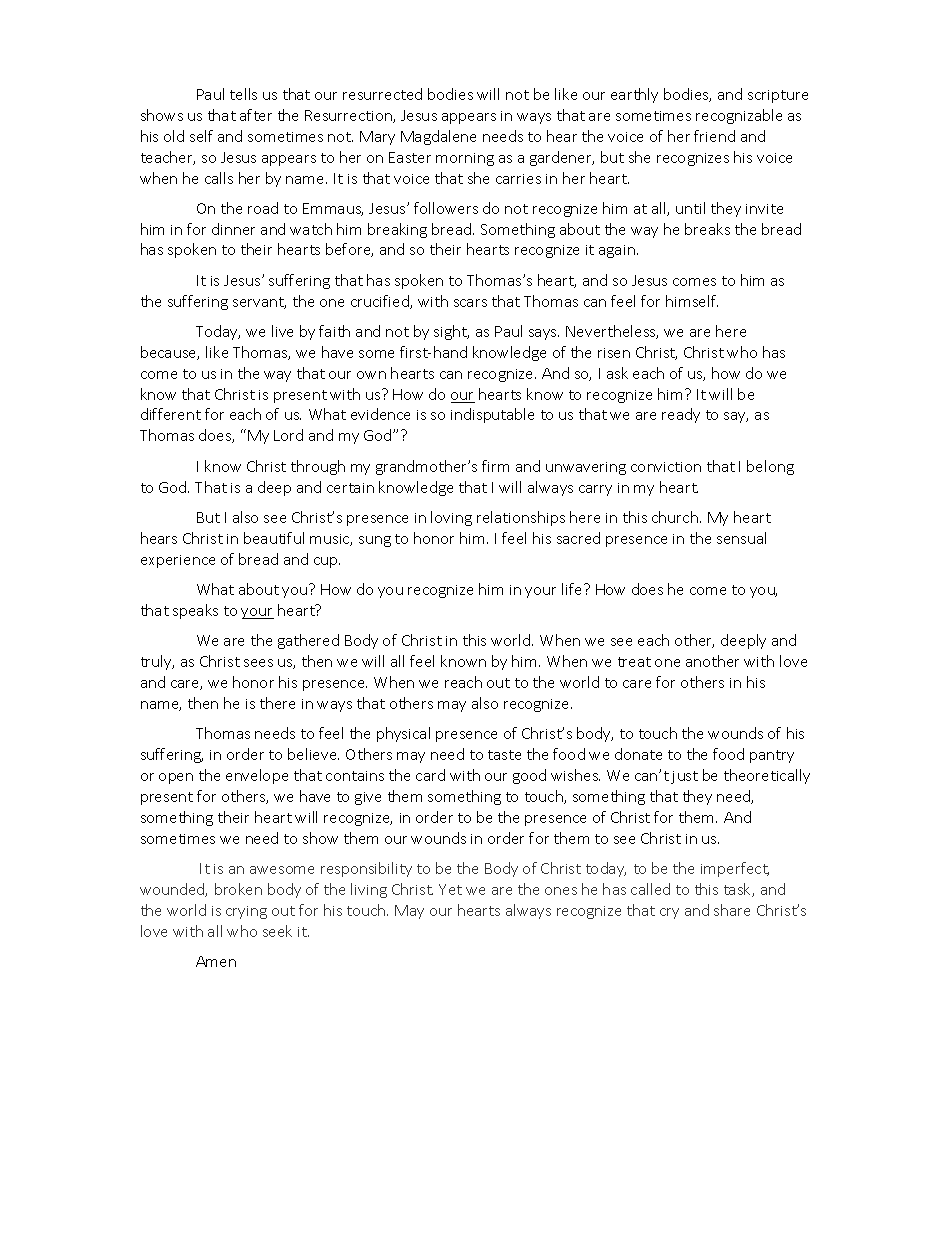 The width and height of the screenshot is (952, 1233). I want to click on open, so click(176, 778).
